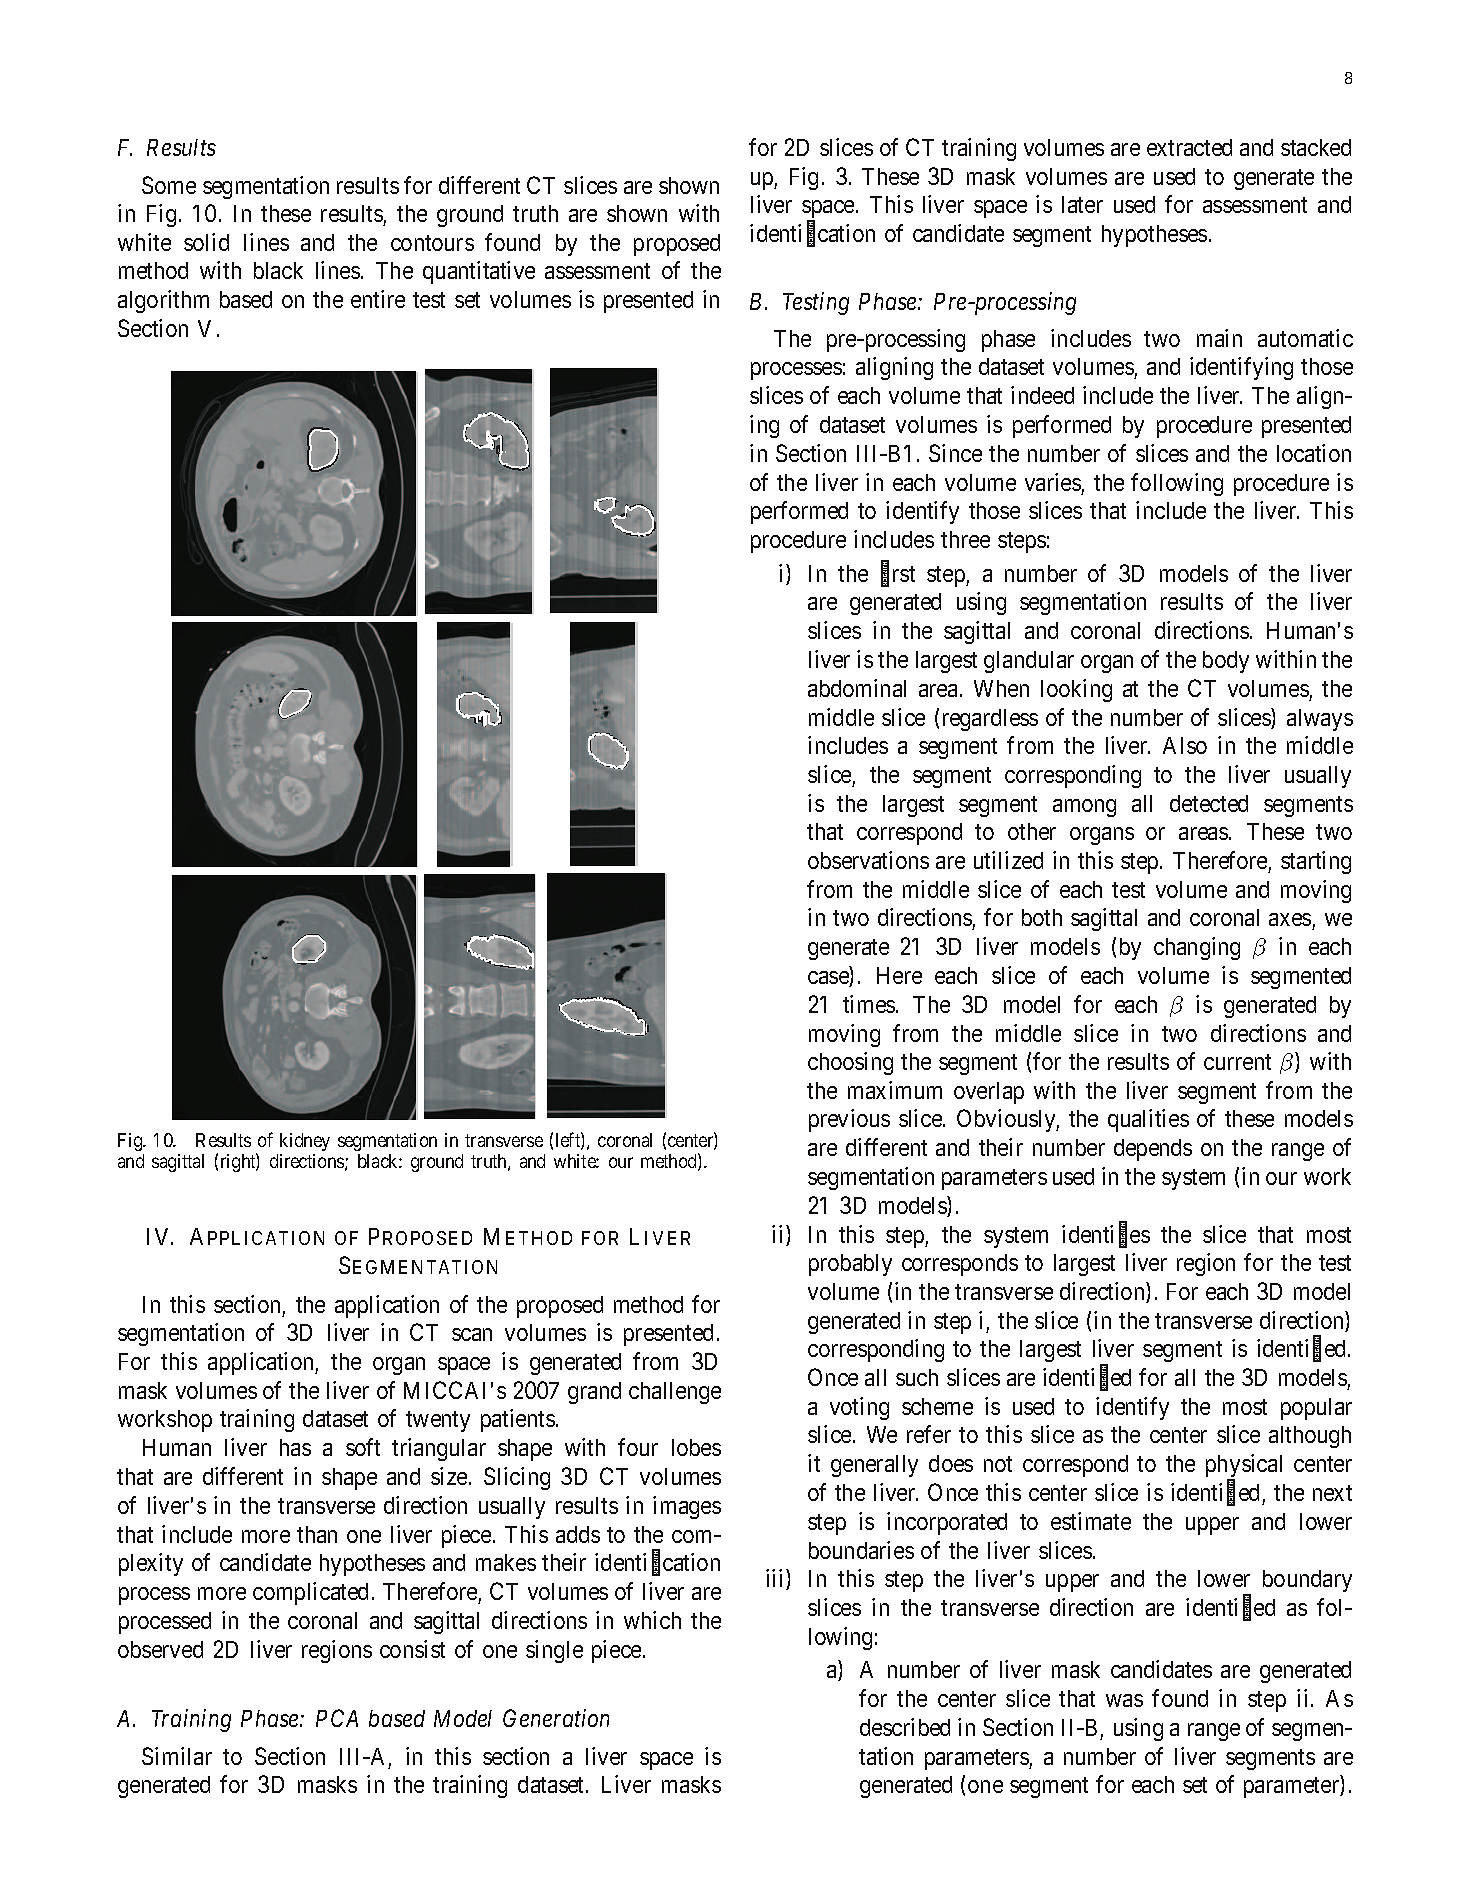 This screenshot has height=1903, width=1470. Describe the element at coordinates (206, 242) in the screenshot. I see `solid` at that location.
